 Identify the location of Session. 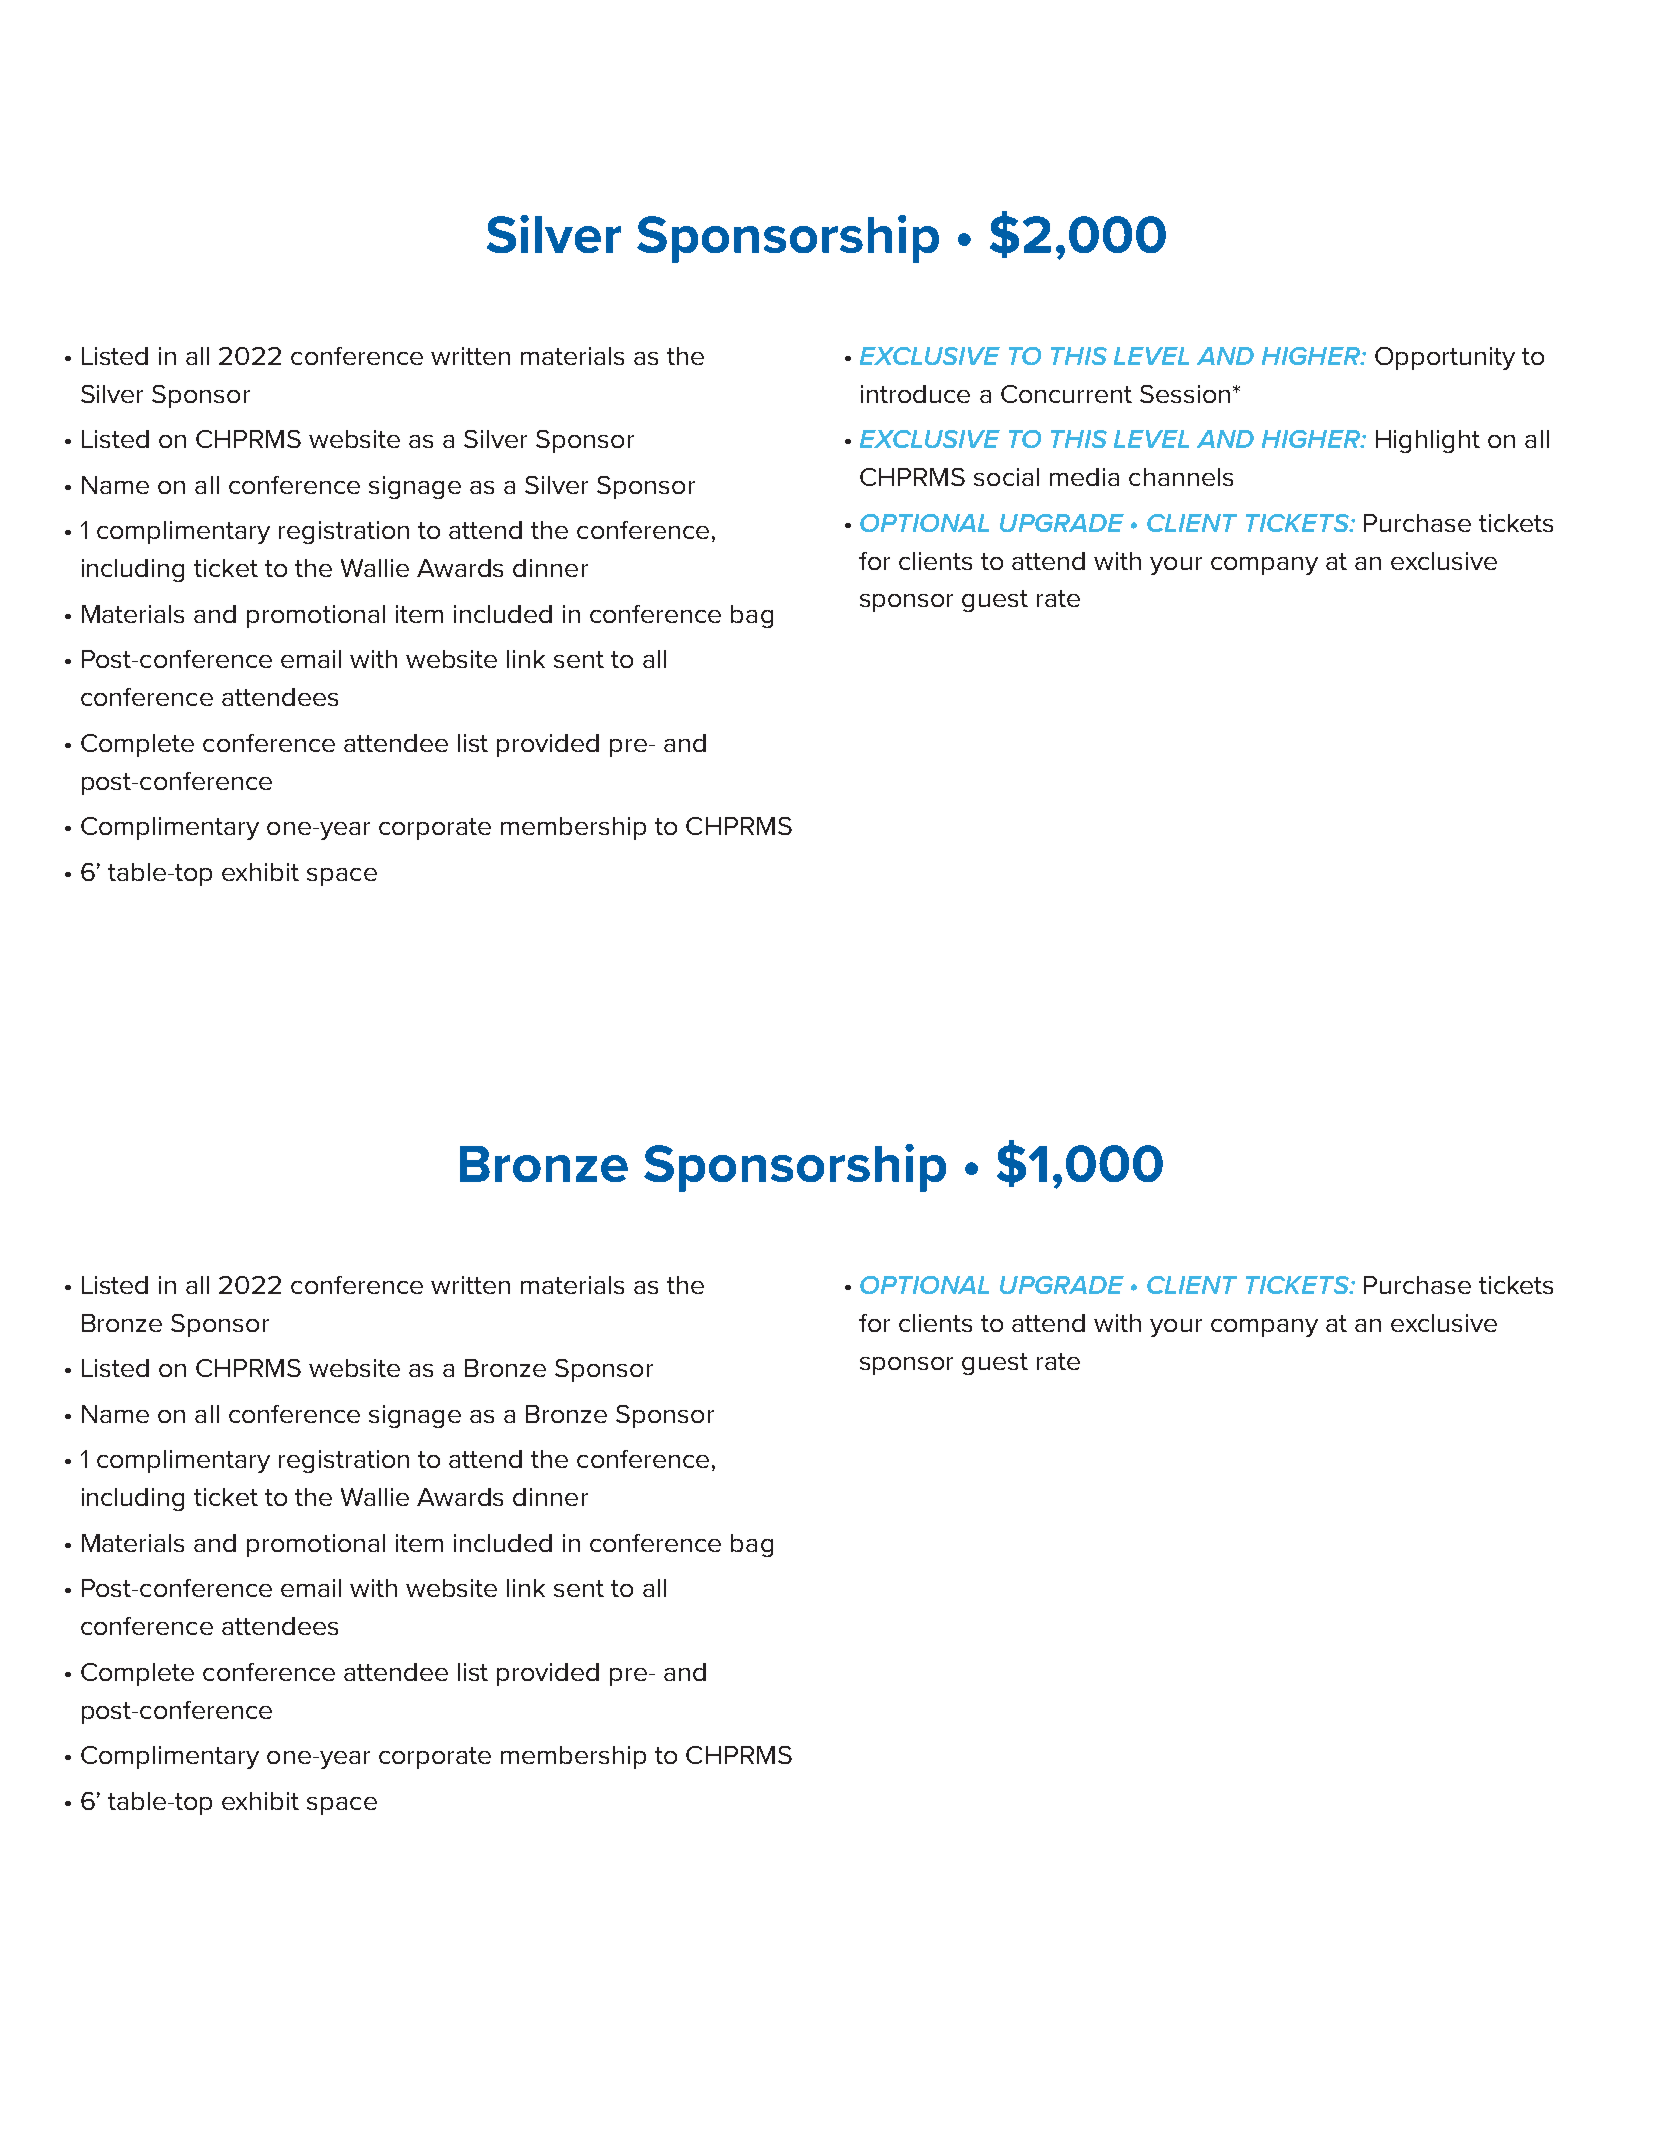
(1185, 394).
